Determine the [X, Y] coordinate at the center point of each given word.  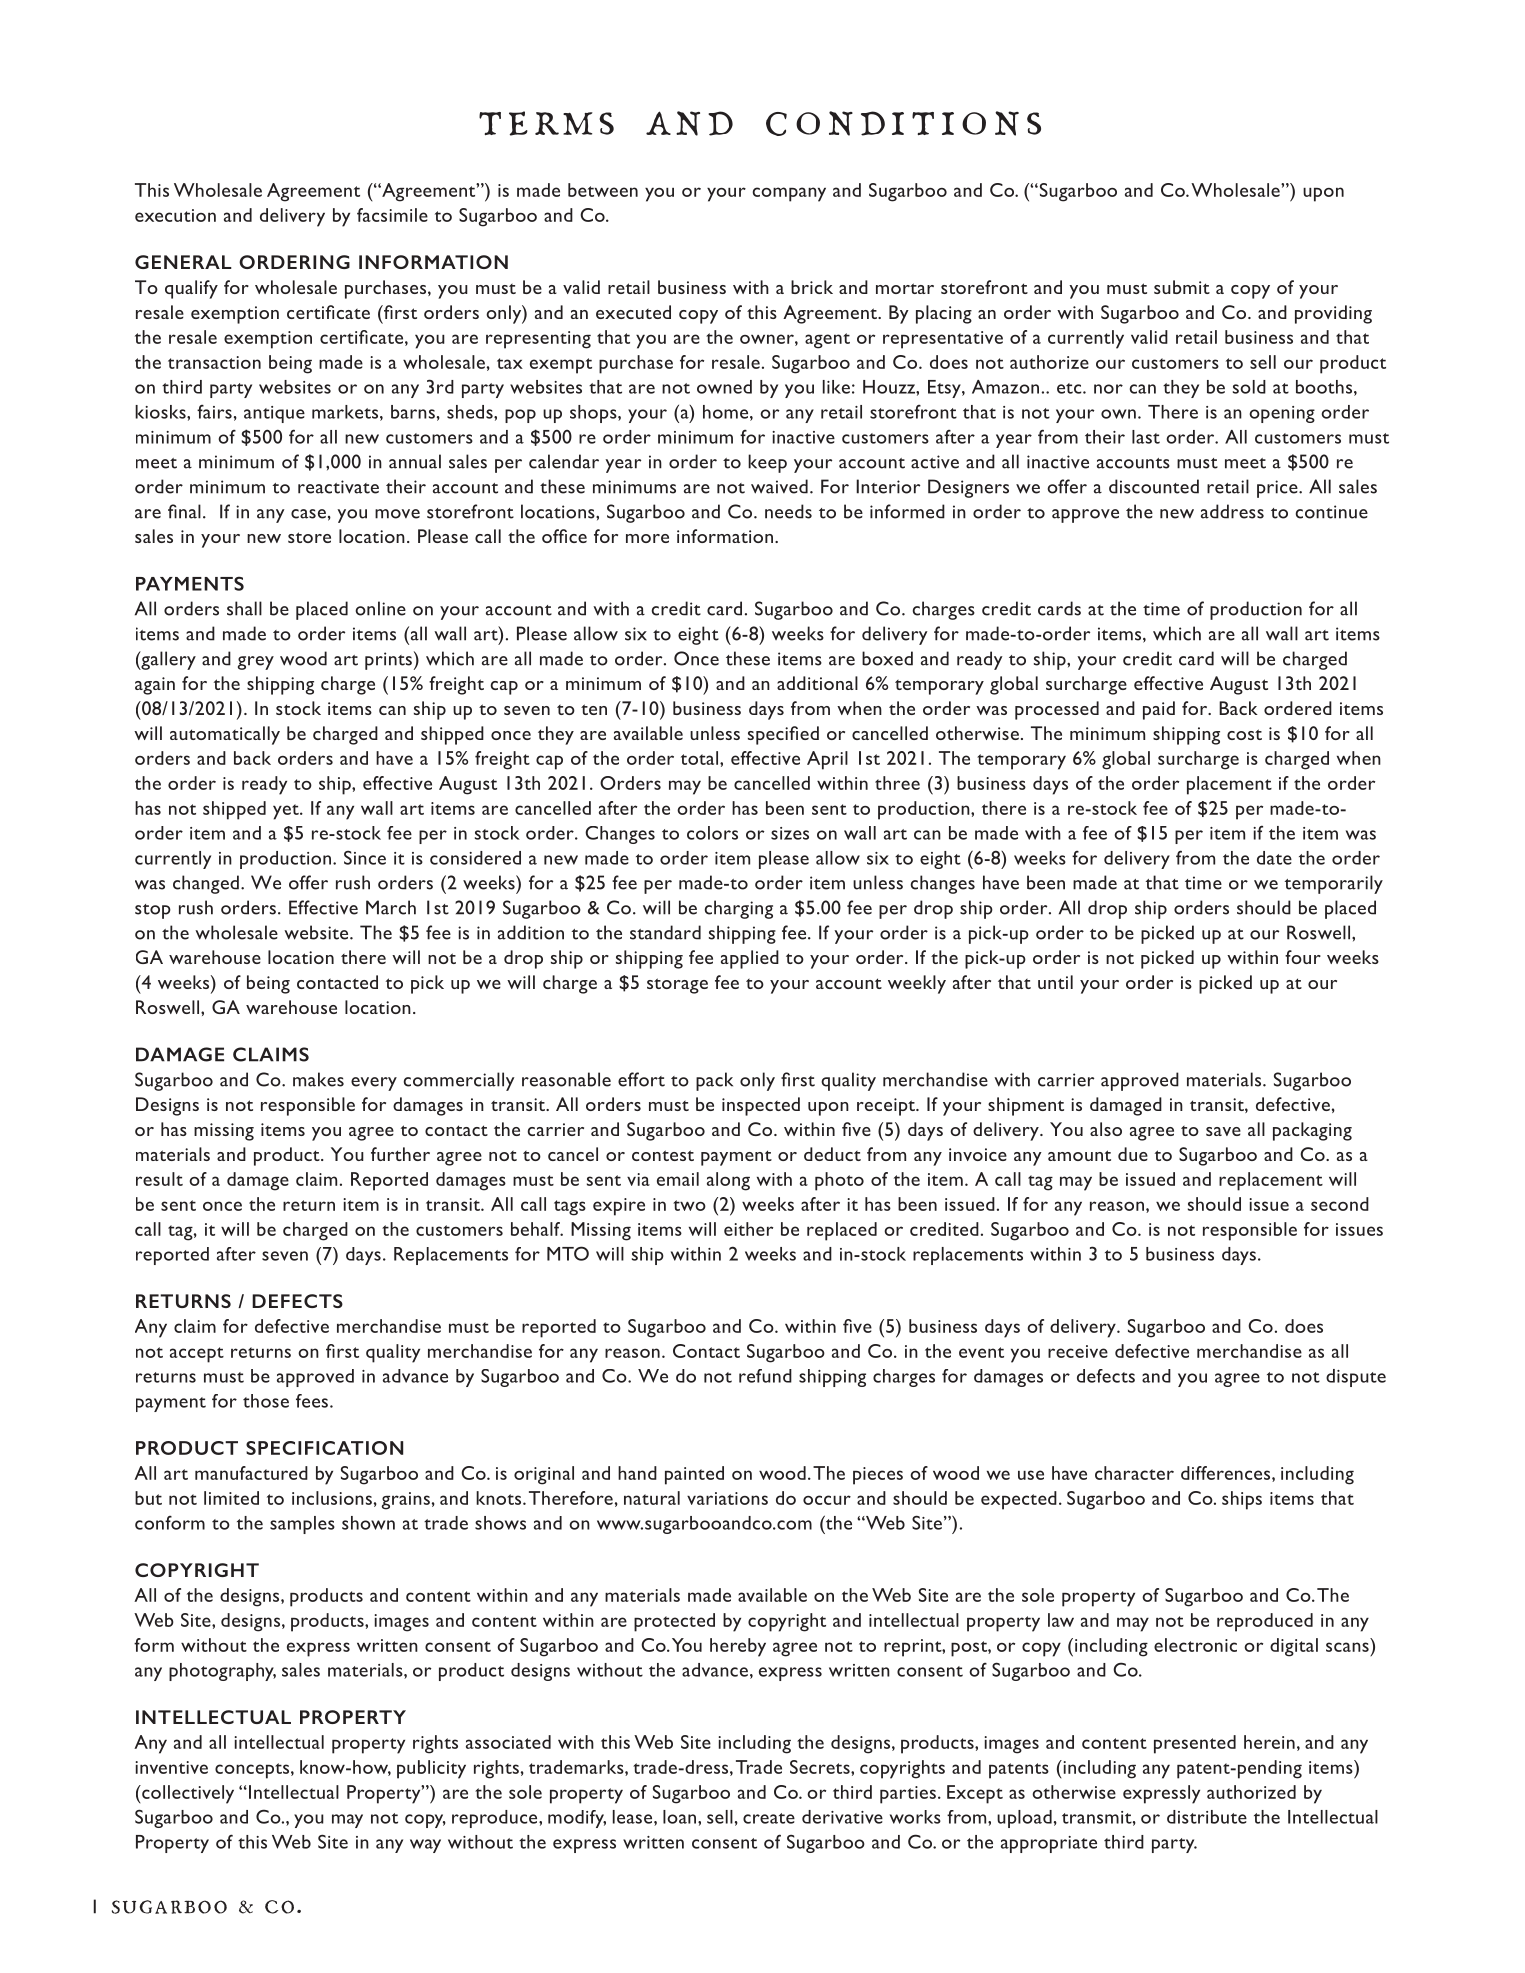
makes [318, 1079]
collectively [187, 1794]
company [789, 194]
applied [750, 959]
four [1303, 957]
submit [1182, 287]
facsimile [392, 215]
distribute [1207, 1817]
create [769, 1818]
